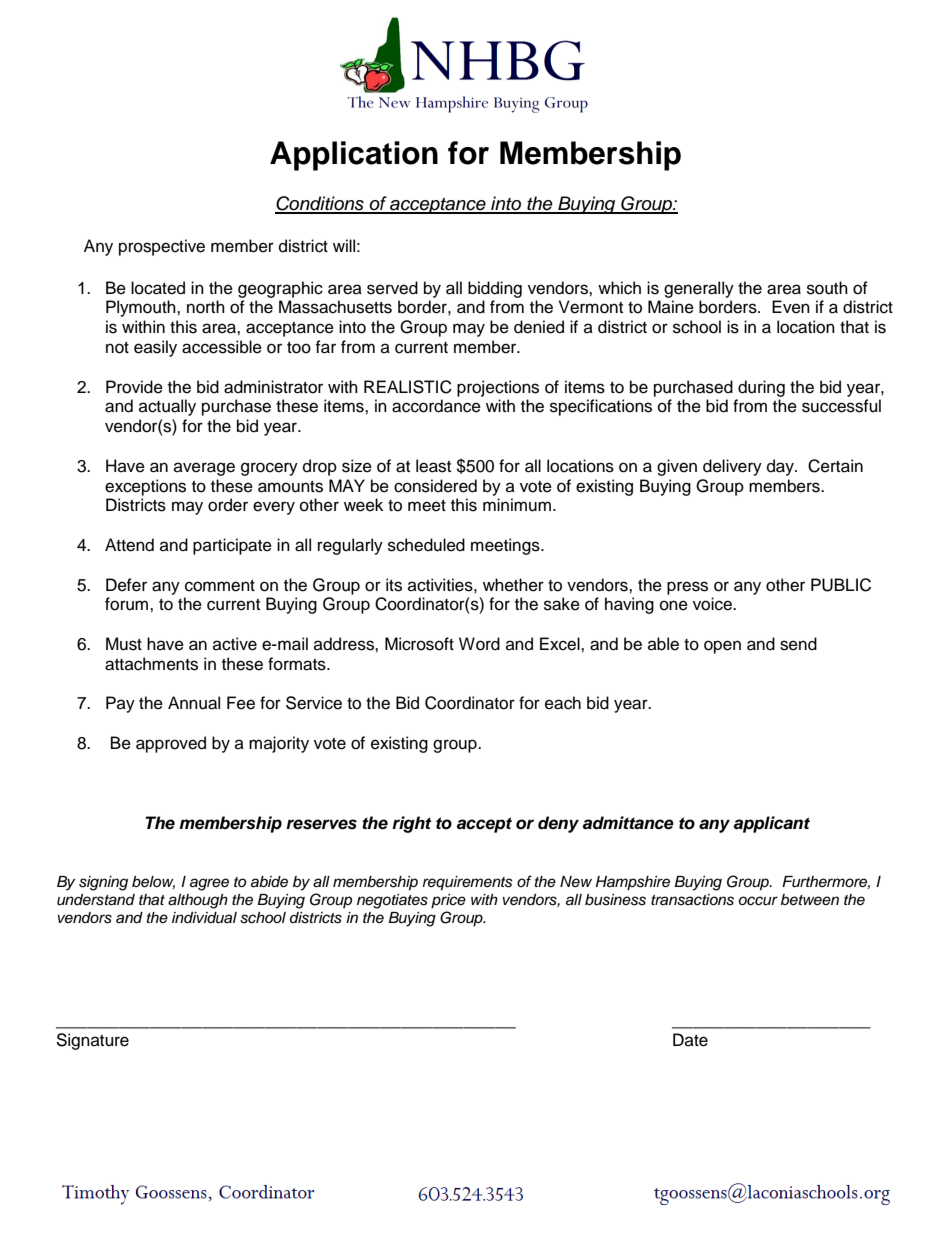  Describe the element at coordinates (448, 901) in the page. I see `price` at that location.
